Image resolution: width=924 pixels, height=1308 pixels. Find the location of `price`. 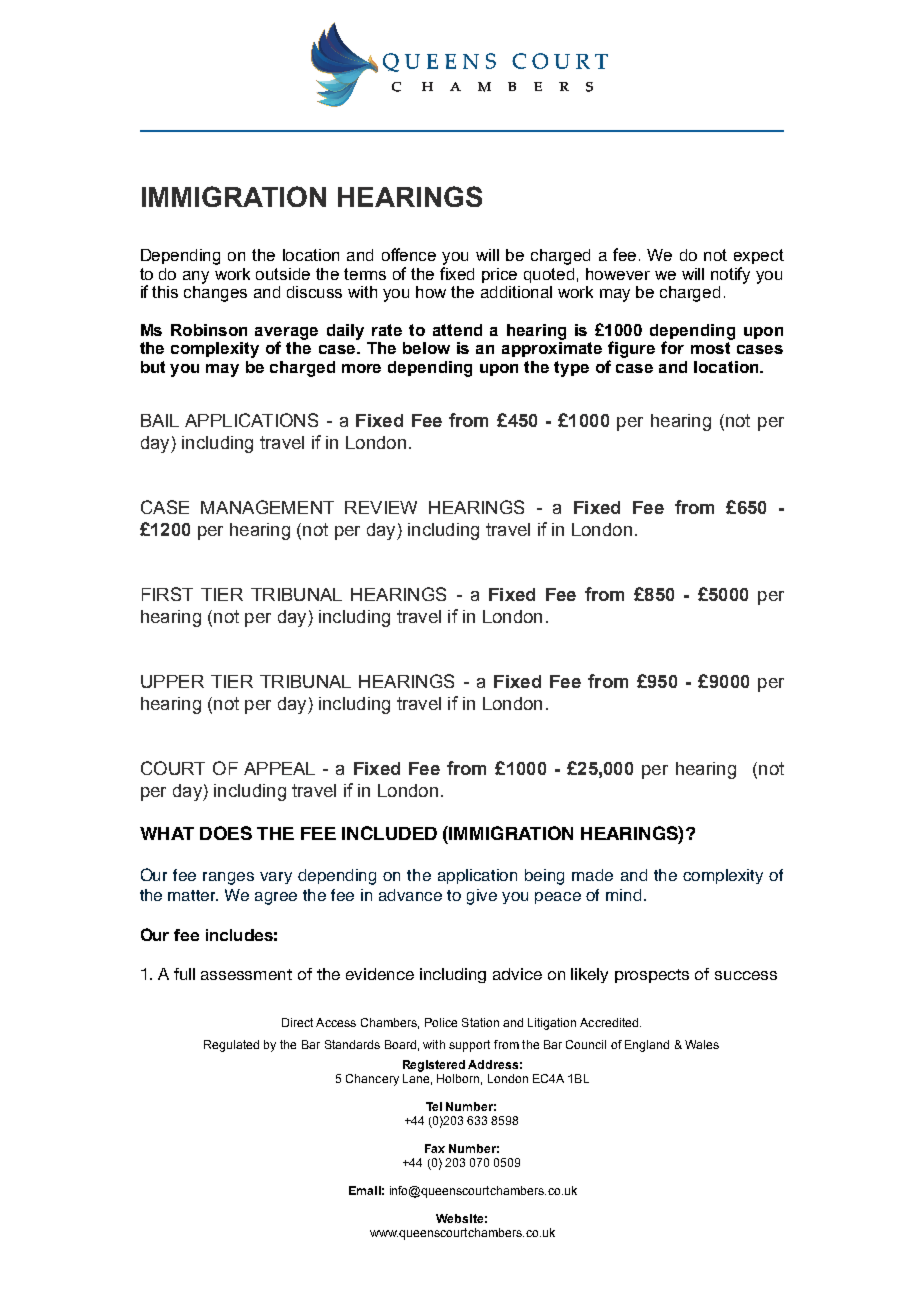

price is located at coordinates (499, 275).
